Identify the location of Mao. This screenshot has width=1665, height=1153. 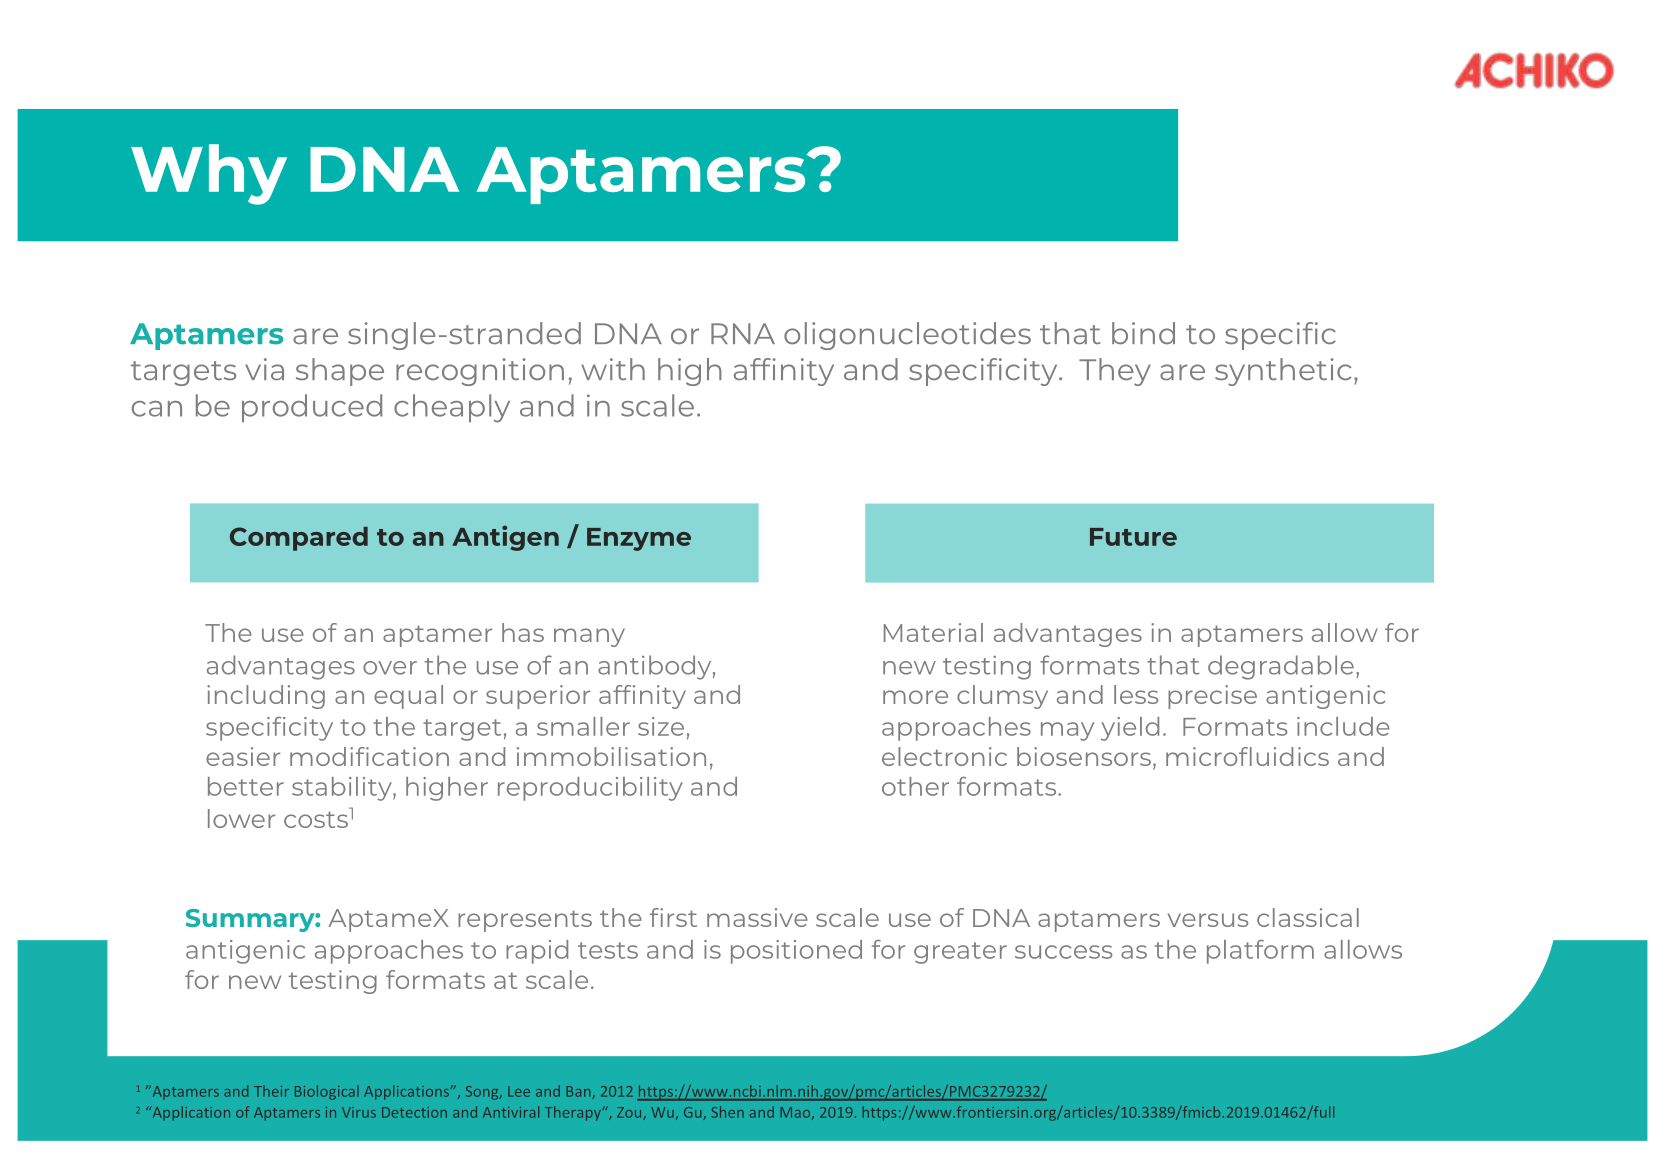
(796, 1113).
